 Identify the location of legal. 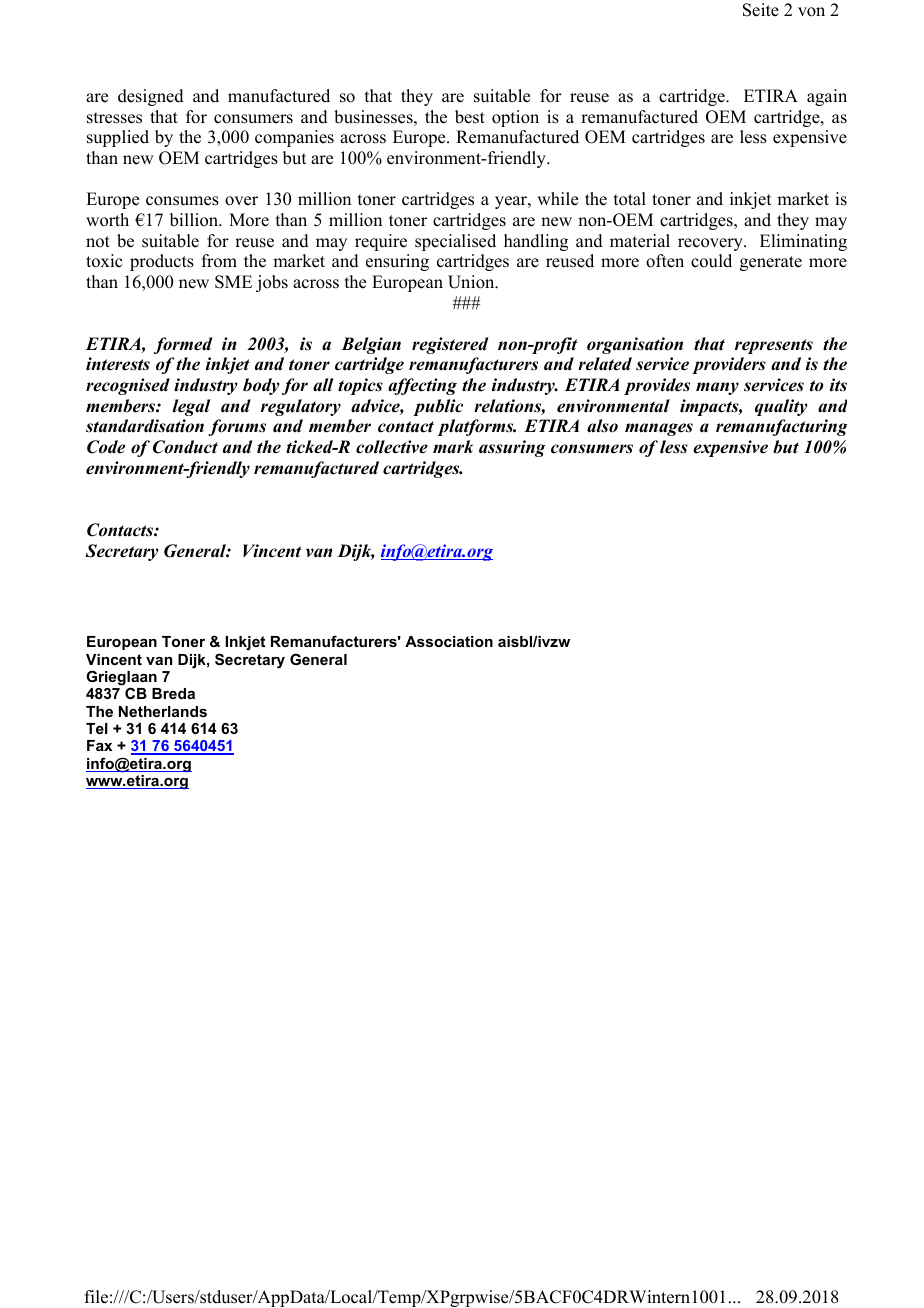
(192, 407).
